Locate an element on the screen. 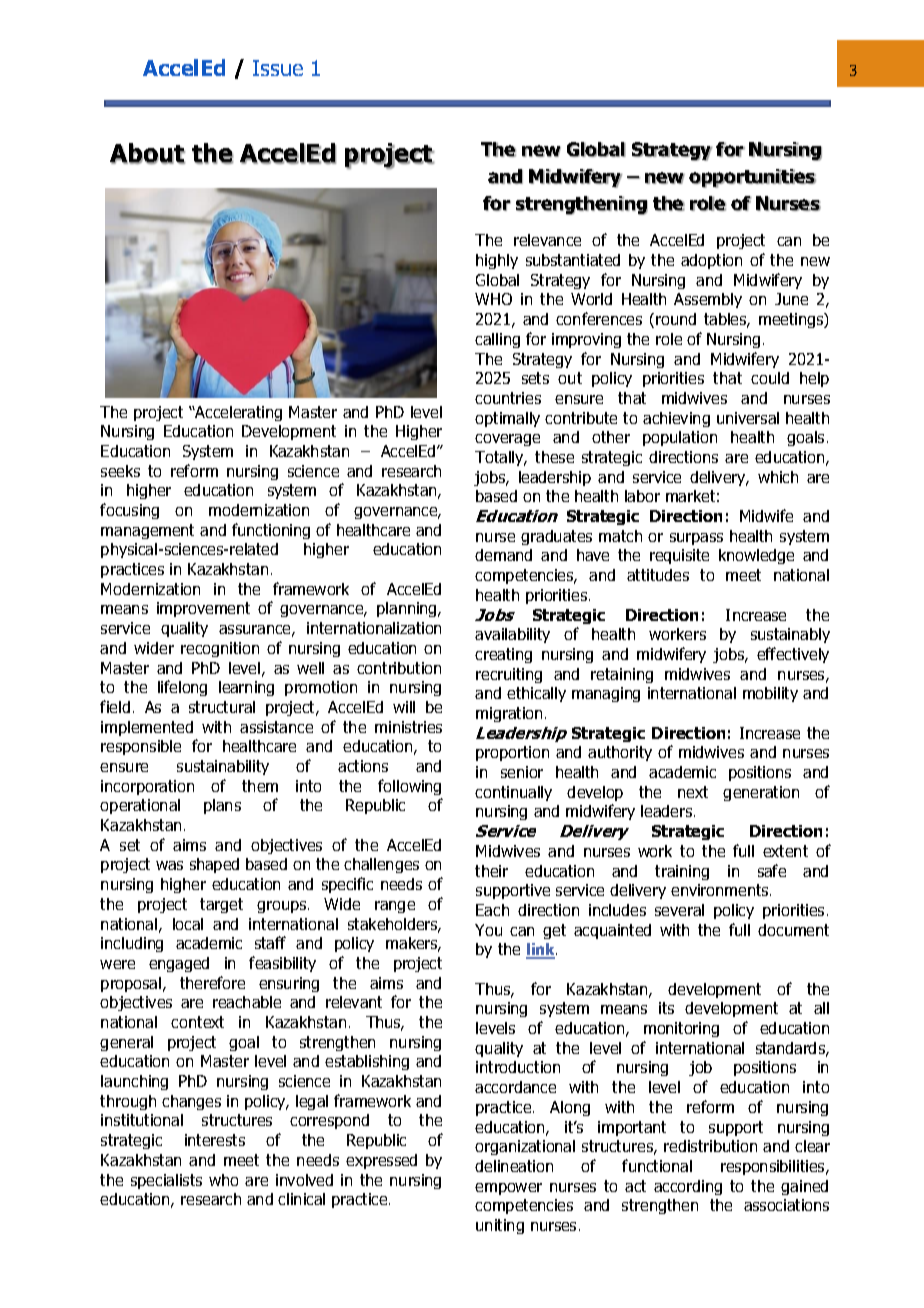  empower is located at coordinates (508, 1189).
